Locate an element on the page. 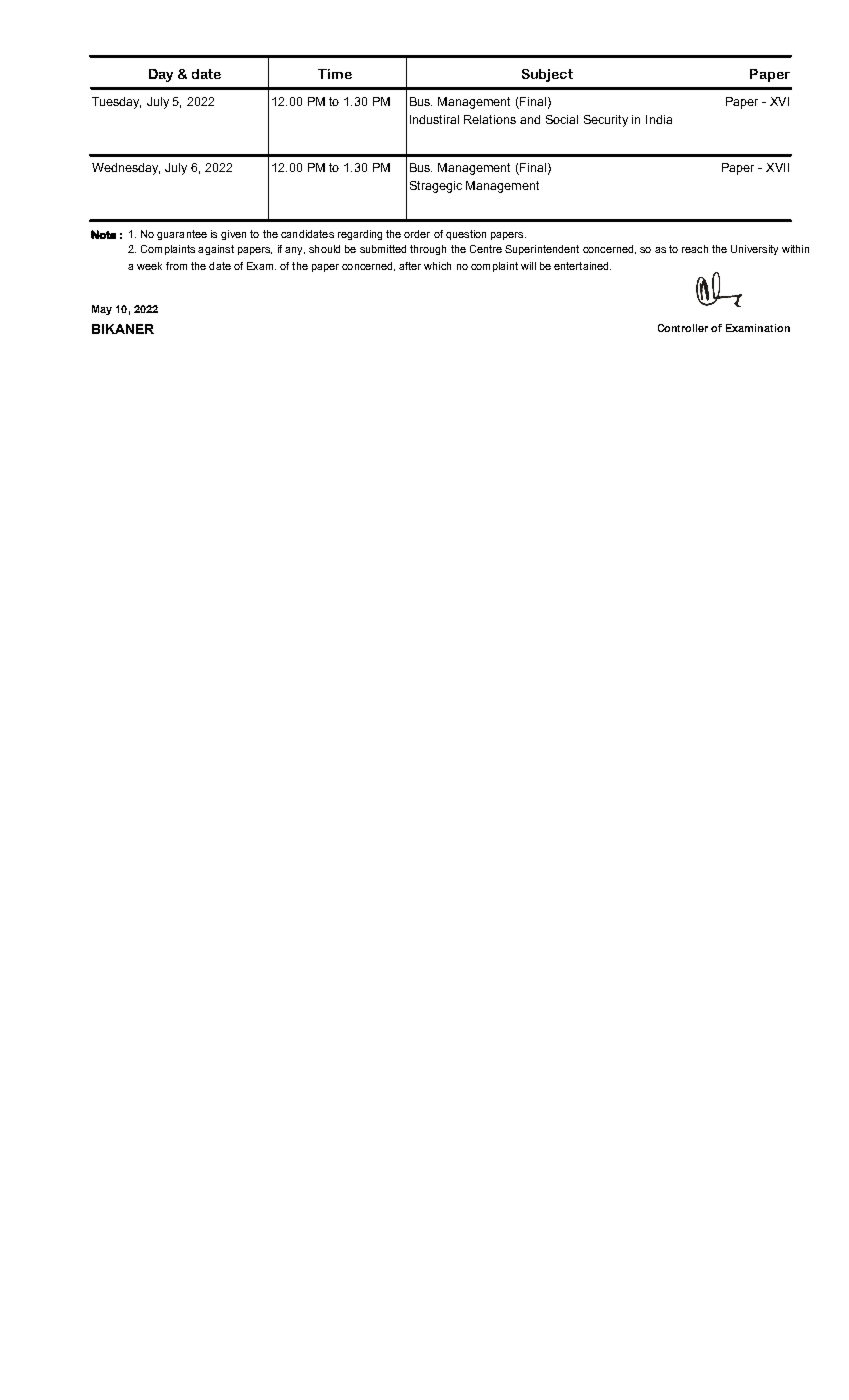  guarantee is located at coordinates (182, 235).
